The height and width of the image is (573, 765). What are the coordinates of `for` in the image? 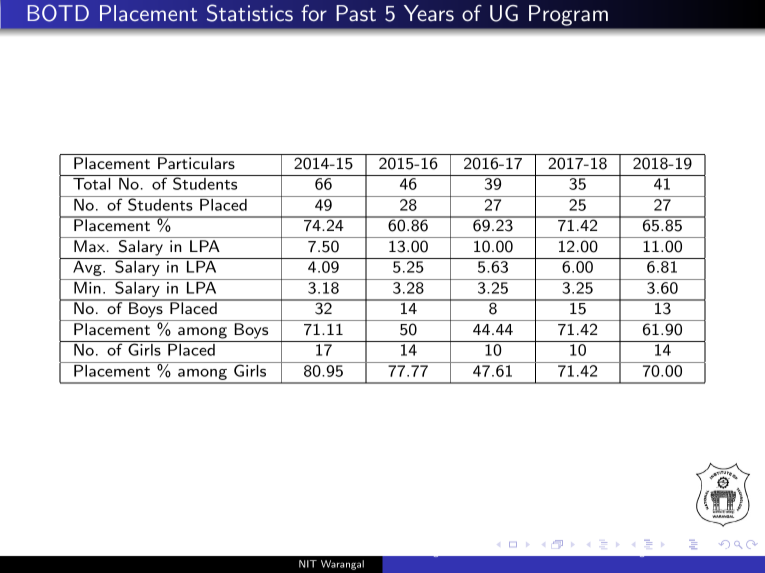 It's located at (314, 13).
